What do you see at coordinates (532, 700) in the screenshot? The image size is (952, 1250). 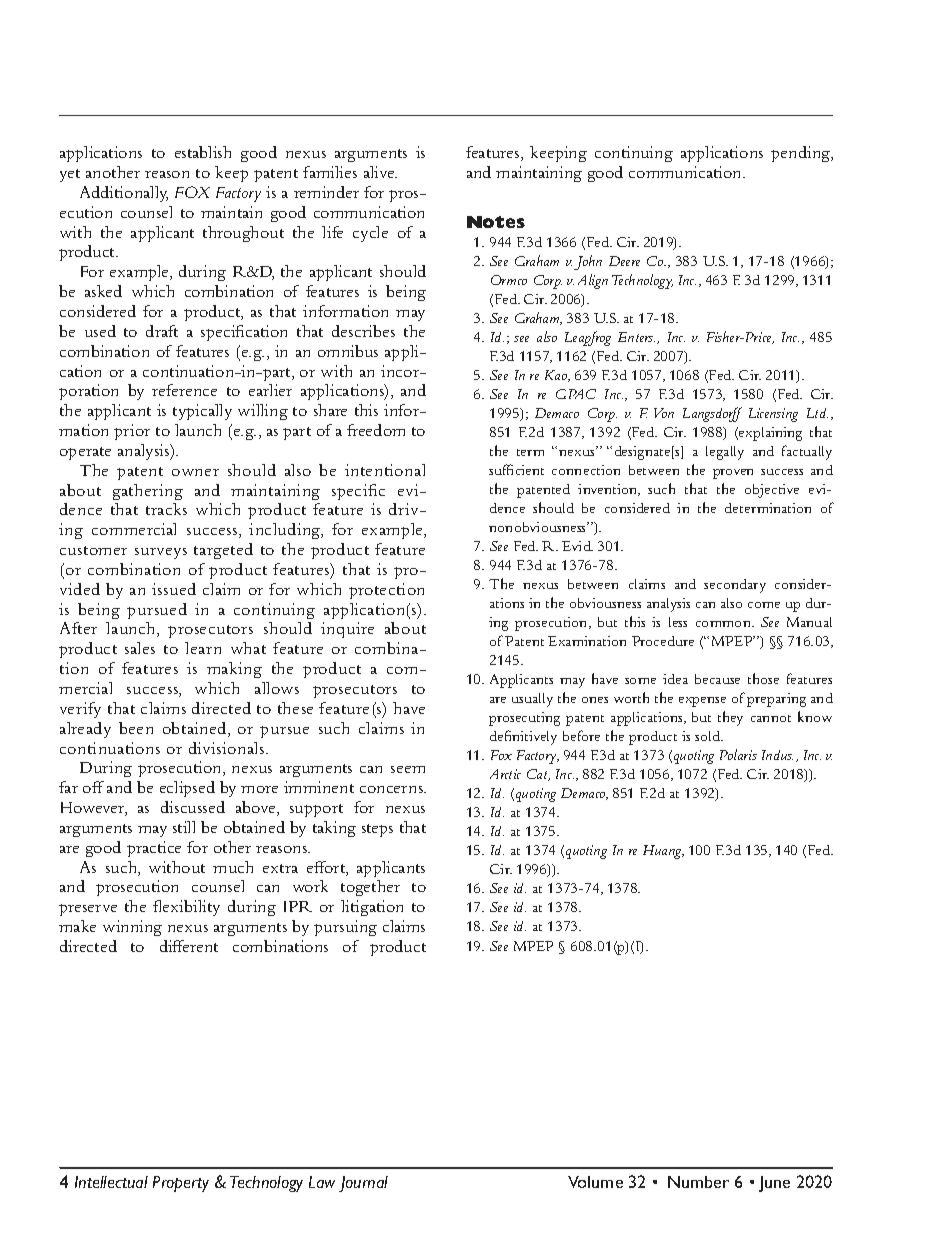 I see `usually` at bounding box center [532, 700].
